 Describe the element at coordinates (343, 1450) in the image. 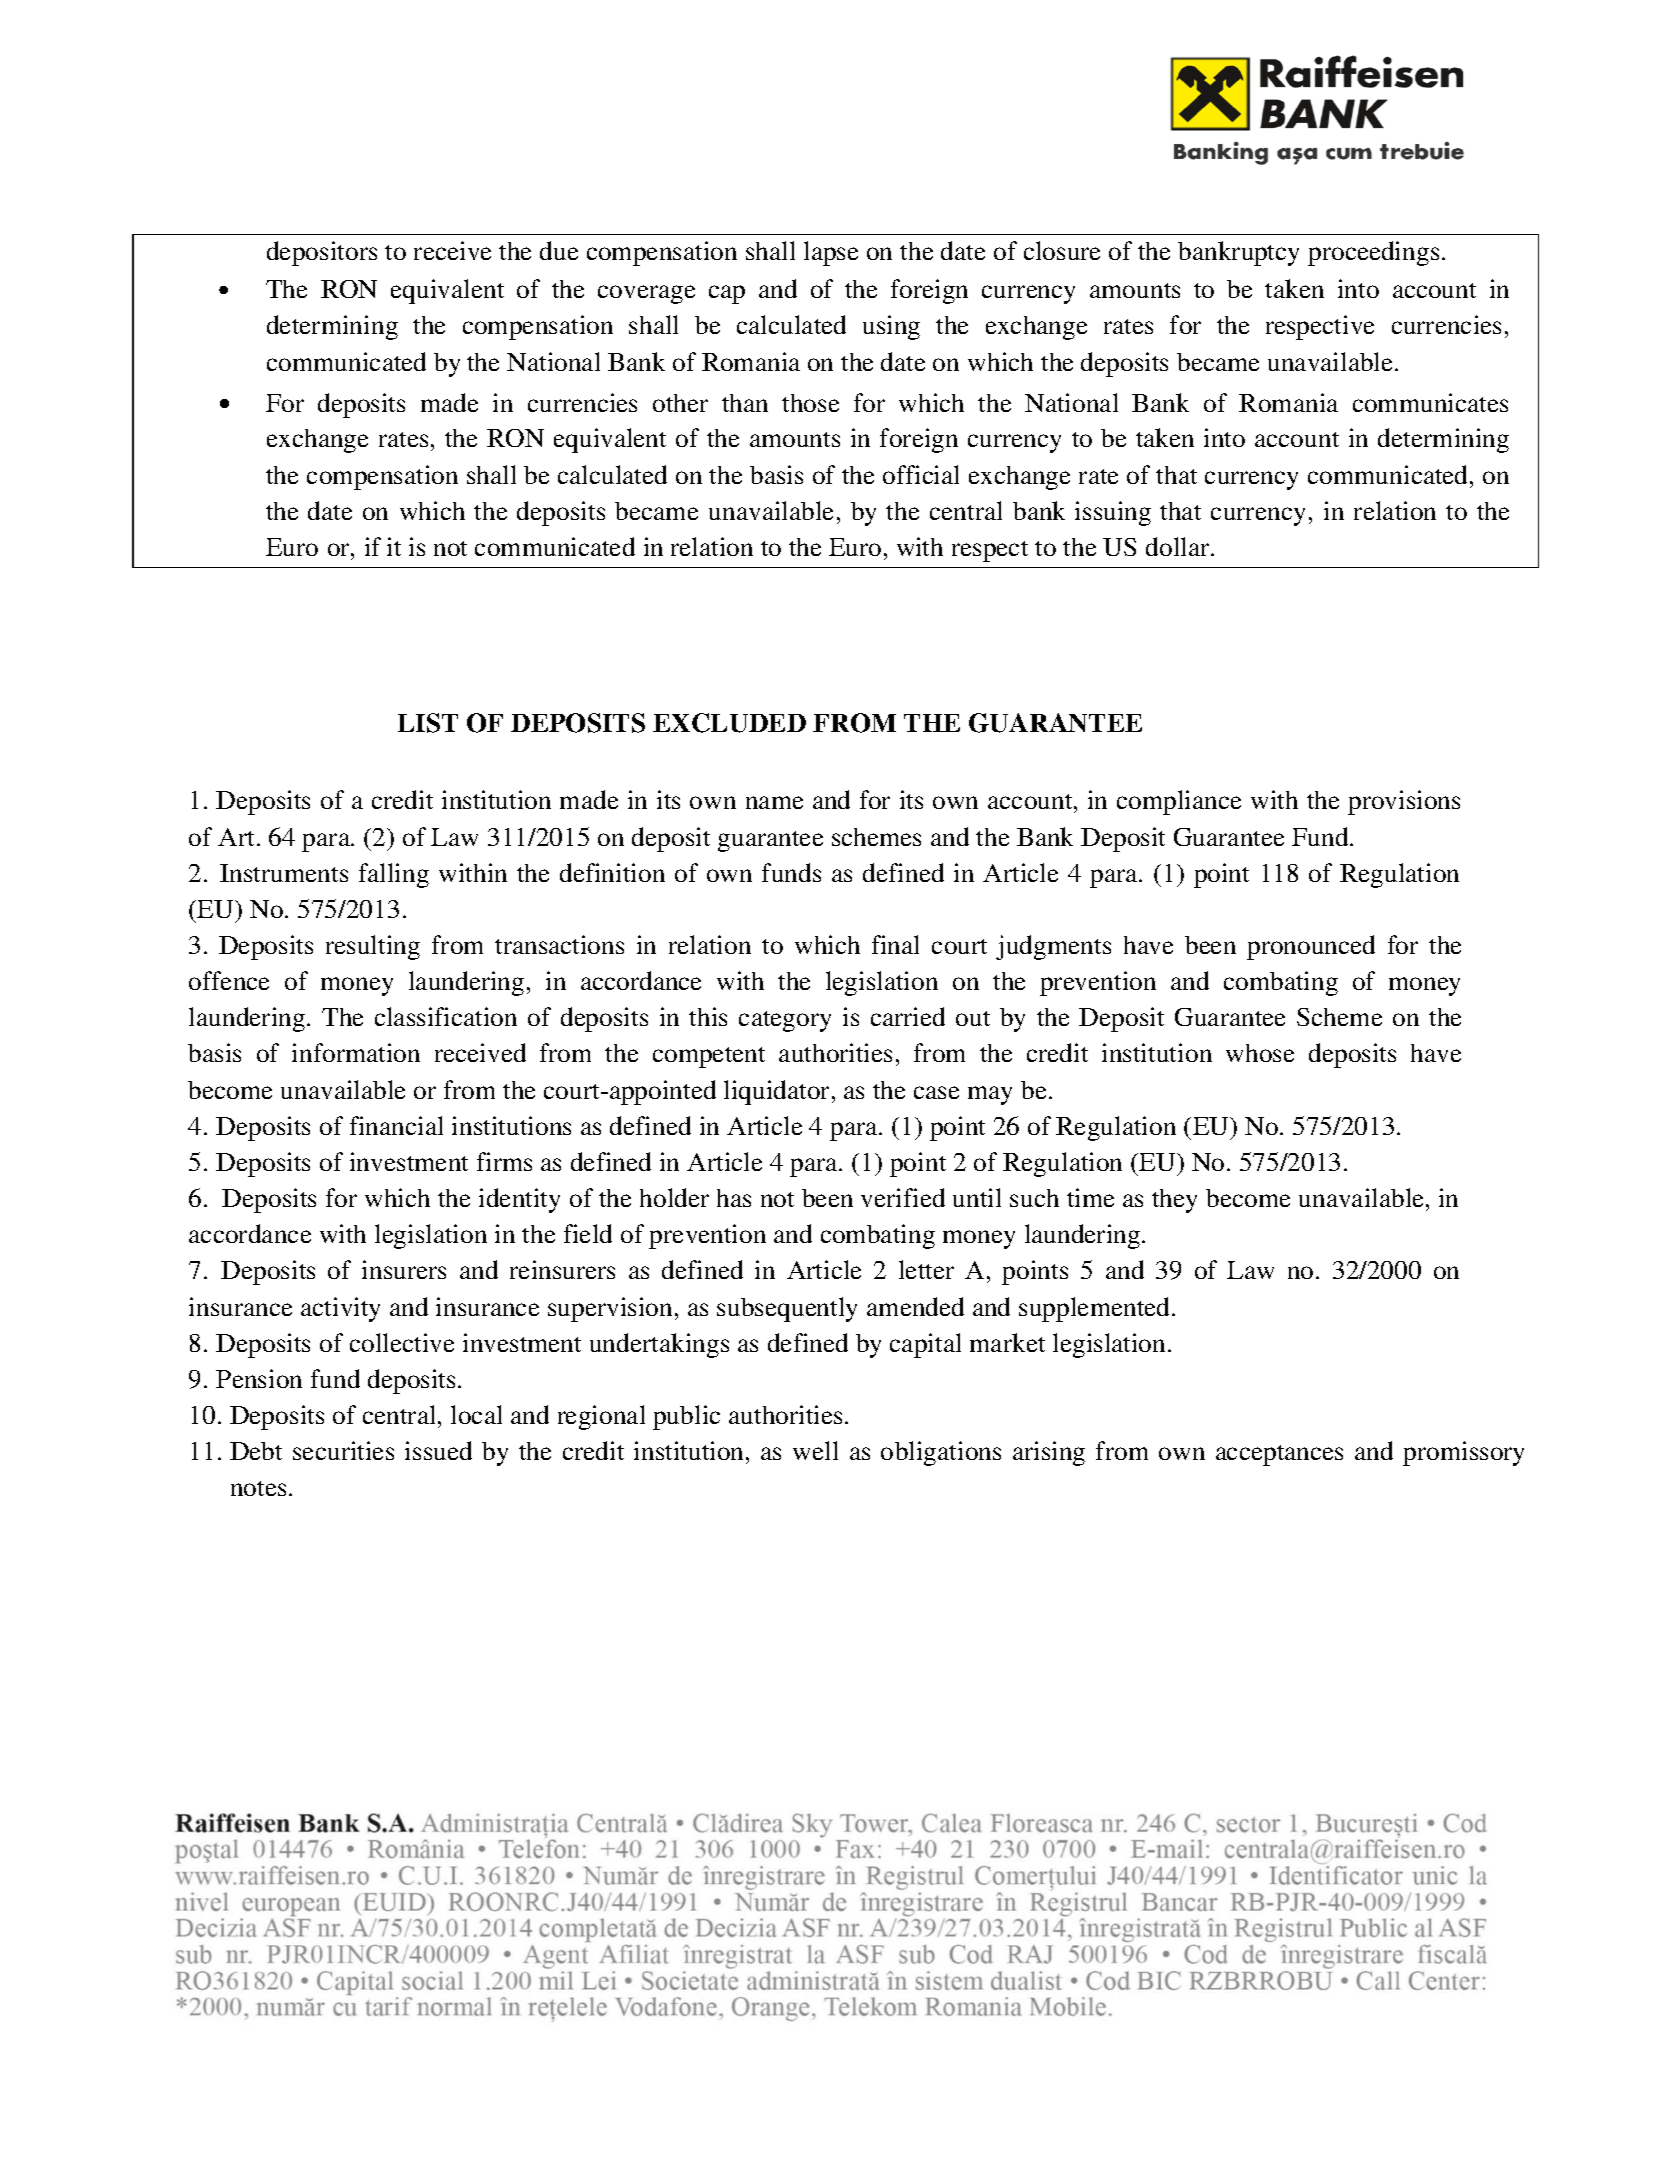

I see `securities` at that location.
